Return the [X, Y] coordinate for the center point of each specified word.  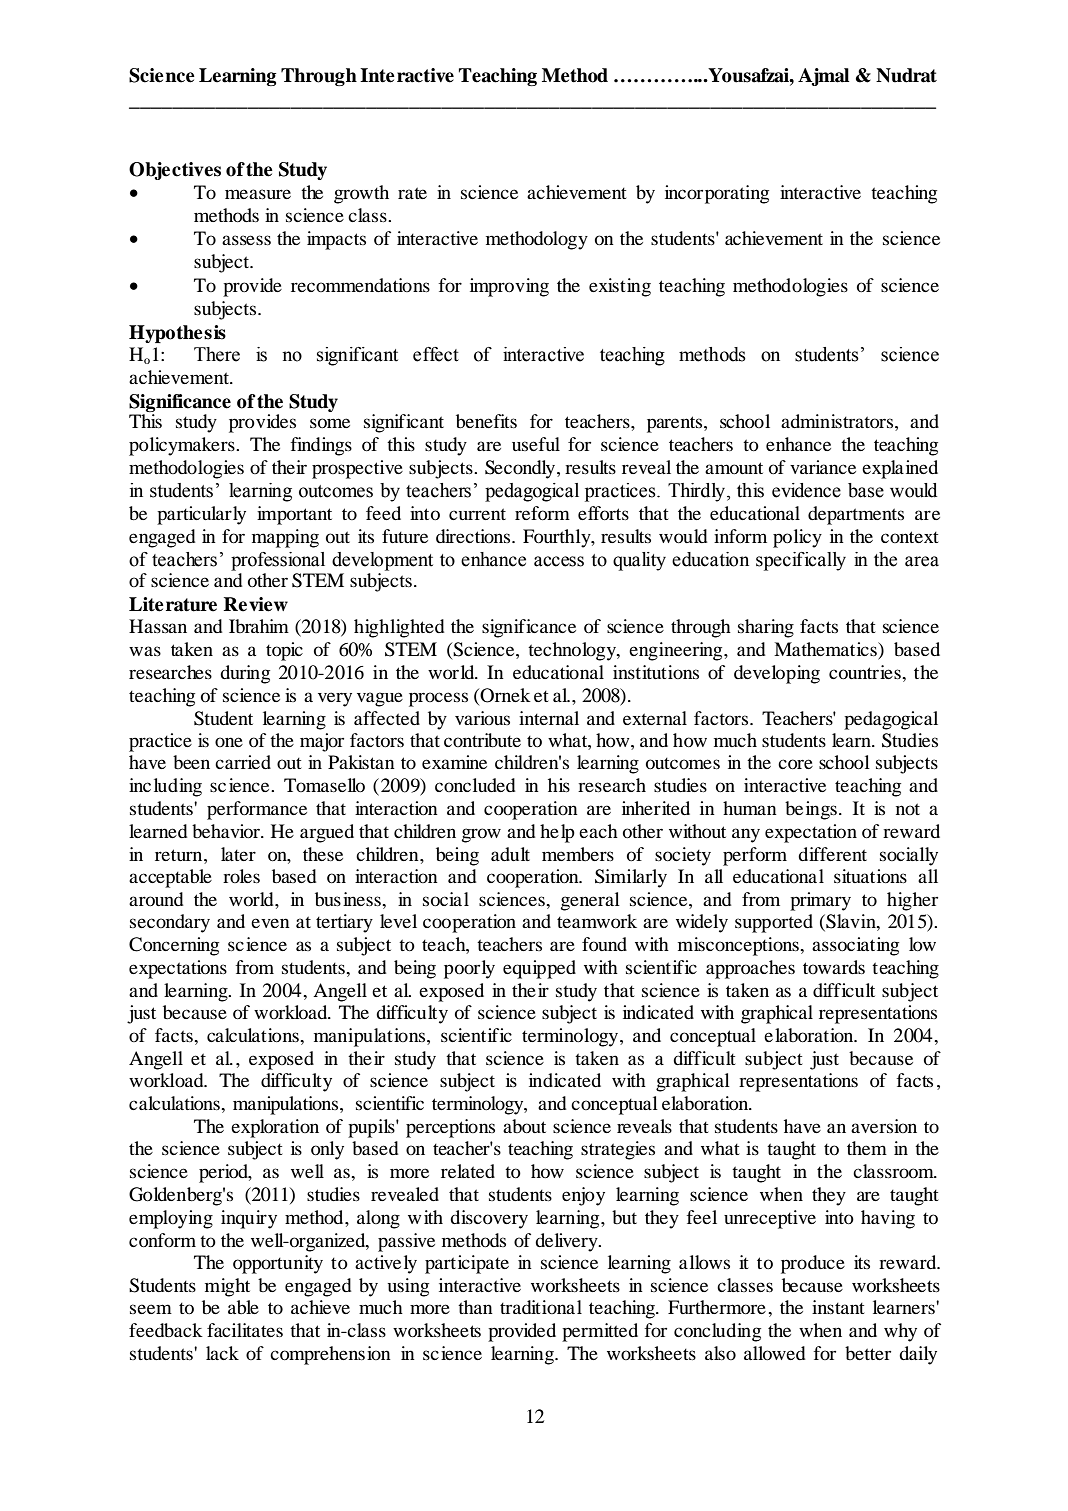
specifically [801, 561]
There [217, 354]
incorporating [717, 194]
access [559, 561]
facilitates [245, 1330]
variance [823, 467]
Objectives [175, 171]
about [524, 1126]
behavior [227, 831]
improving [509, 287]
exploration [275, 1128]
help [557, 833]
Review [256, 604]
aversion [884, 1126]
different [832, 854]
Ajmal [823, 77]
